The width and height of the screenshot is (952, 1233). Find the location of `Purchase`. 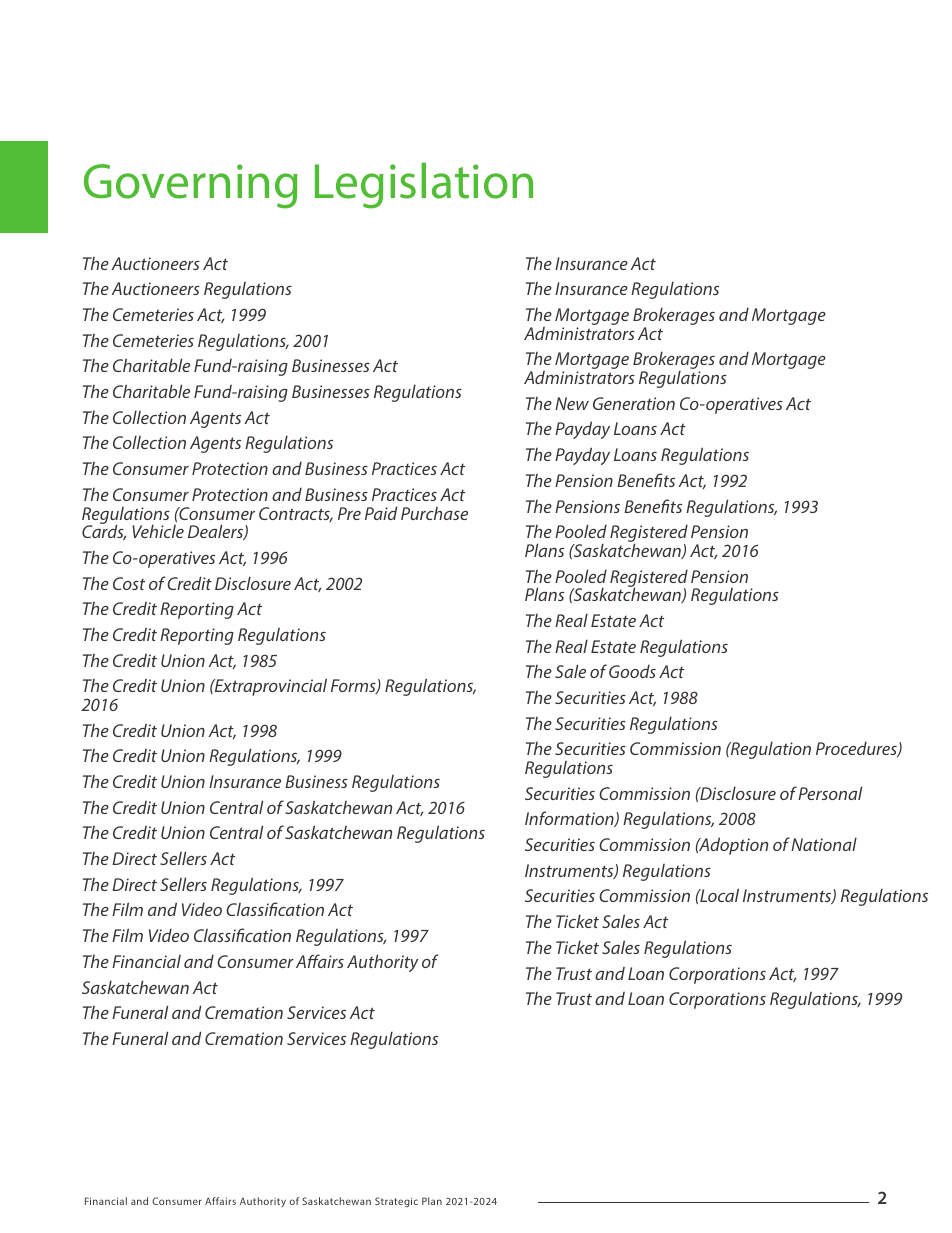

Purchase is located at coordinates (434, 513).
